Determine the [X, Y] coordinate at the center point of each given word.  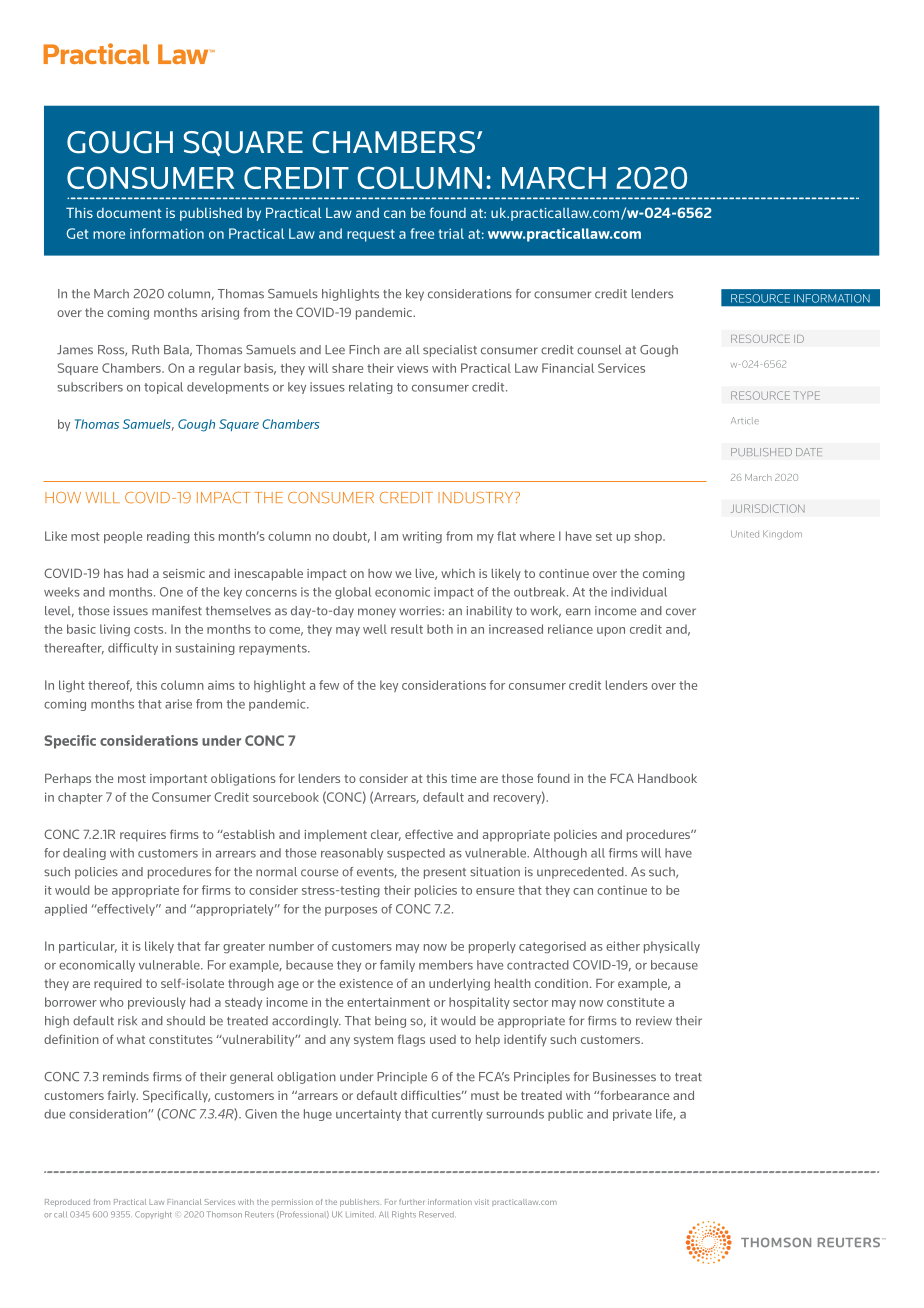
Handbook [667, 778]
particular [88, 947]
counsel [599, 350]
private [632, 1115]
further [411, 1202]
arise [178, 704]
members [446, 965]
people [123, 537]
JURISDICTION [768, 508]
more [109, 235]
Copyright [153, 1215]
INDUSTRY [477, 498]
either [623, 946]
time [463, 778]
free [422, 233]
